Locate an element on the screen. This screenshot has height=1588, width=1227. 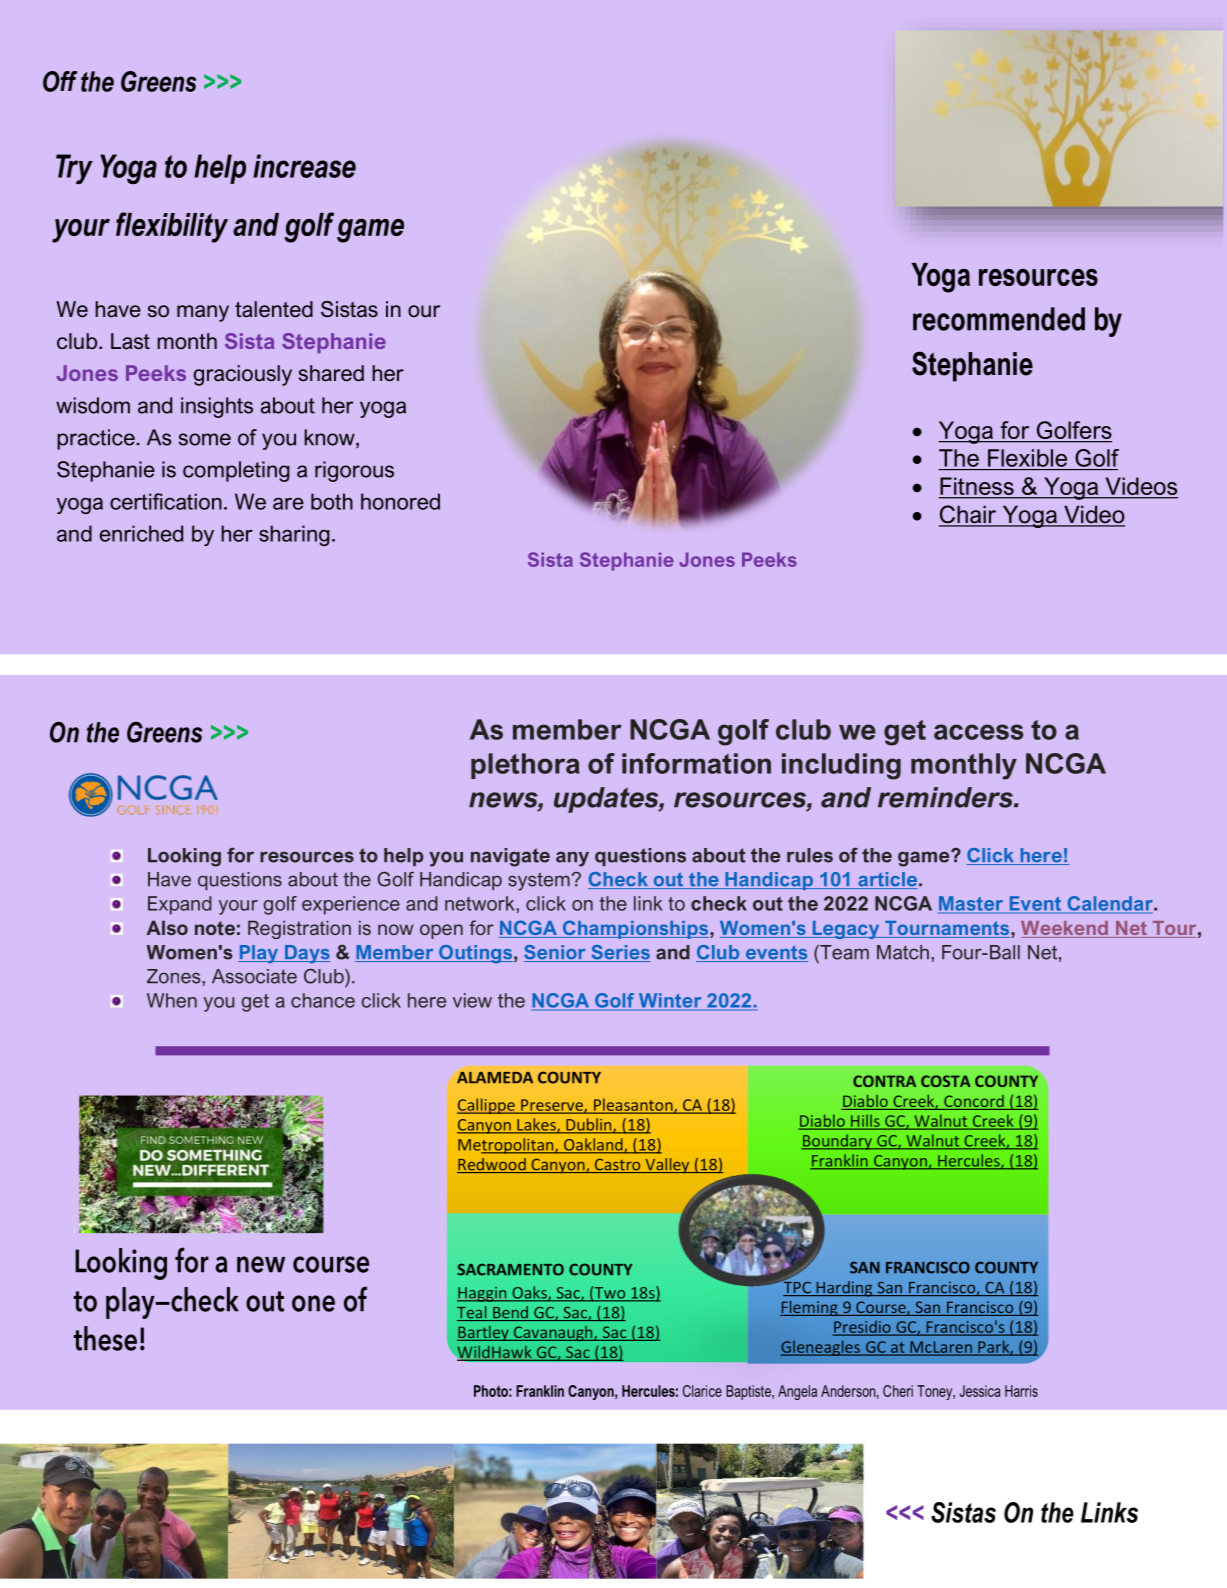
Senior is located at coordinates (556, 953).
